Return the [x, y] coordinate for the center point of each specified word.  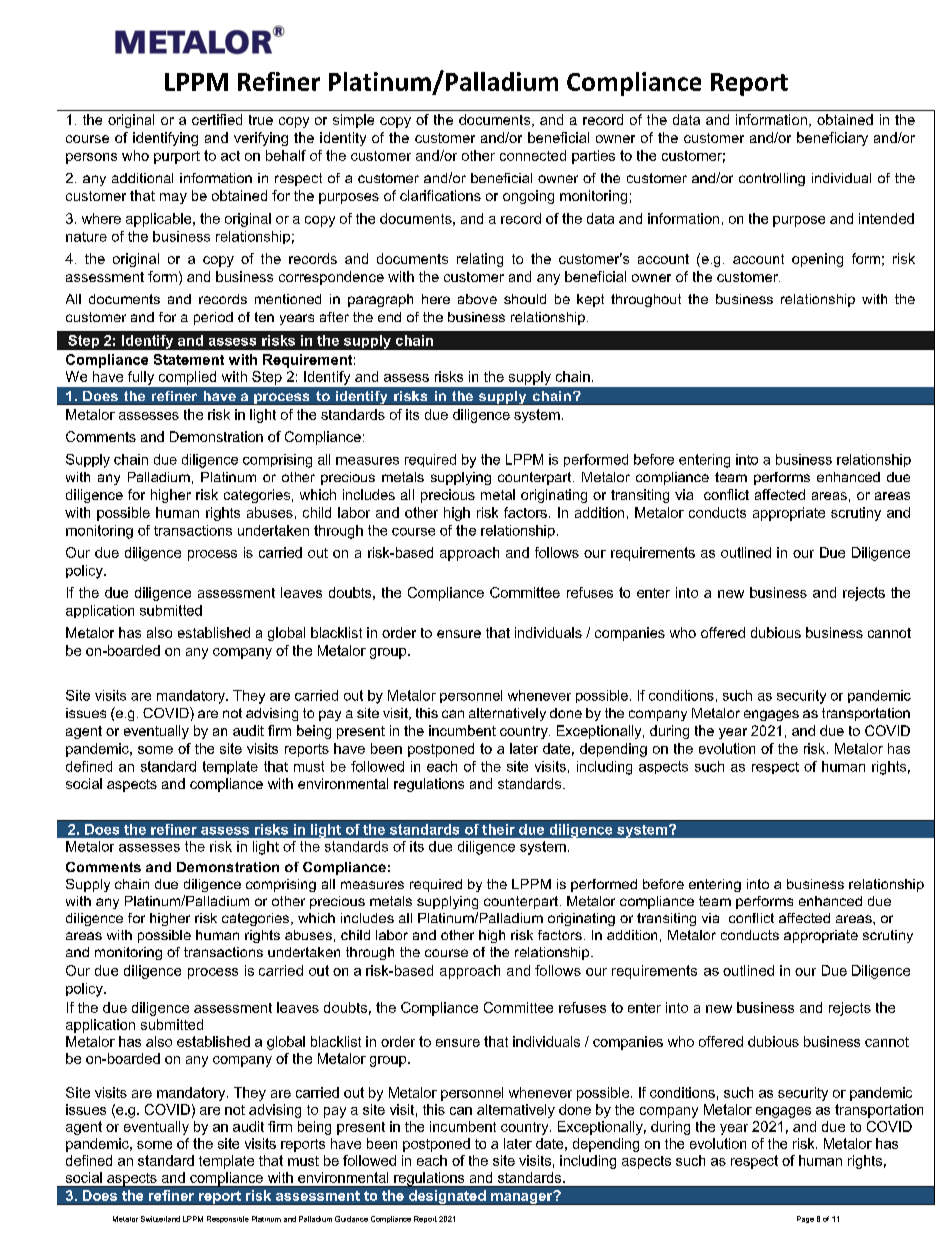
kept [590, 300]
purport [177, 157]
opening [817, 260]
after [334, 317]
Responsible [228, 1219]
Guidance [351, 1219]
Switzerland [160, 1219]
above [477, 299]
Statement [189, 359]
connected [533, 155]
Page [805, 1219]
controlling [772, 179]
